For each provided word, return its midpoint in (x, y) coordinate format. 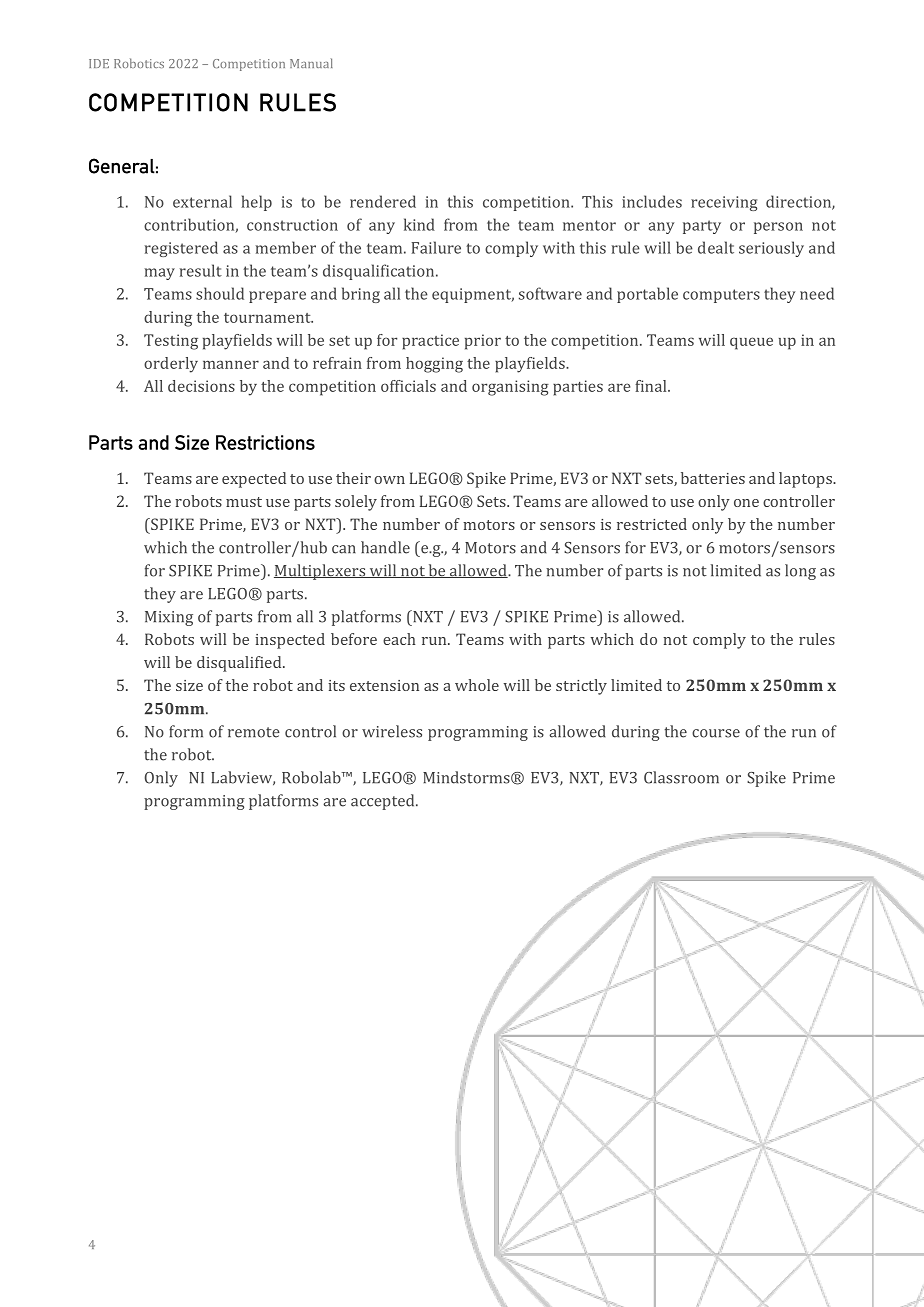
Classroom (681, 777)
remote (254, 732)
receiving (724, 203)
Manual (311, 63)
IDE (99, 63)
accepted (384, 802)
